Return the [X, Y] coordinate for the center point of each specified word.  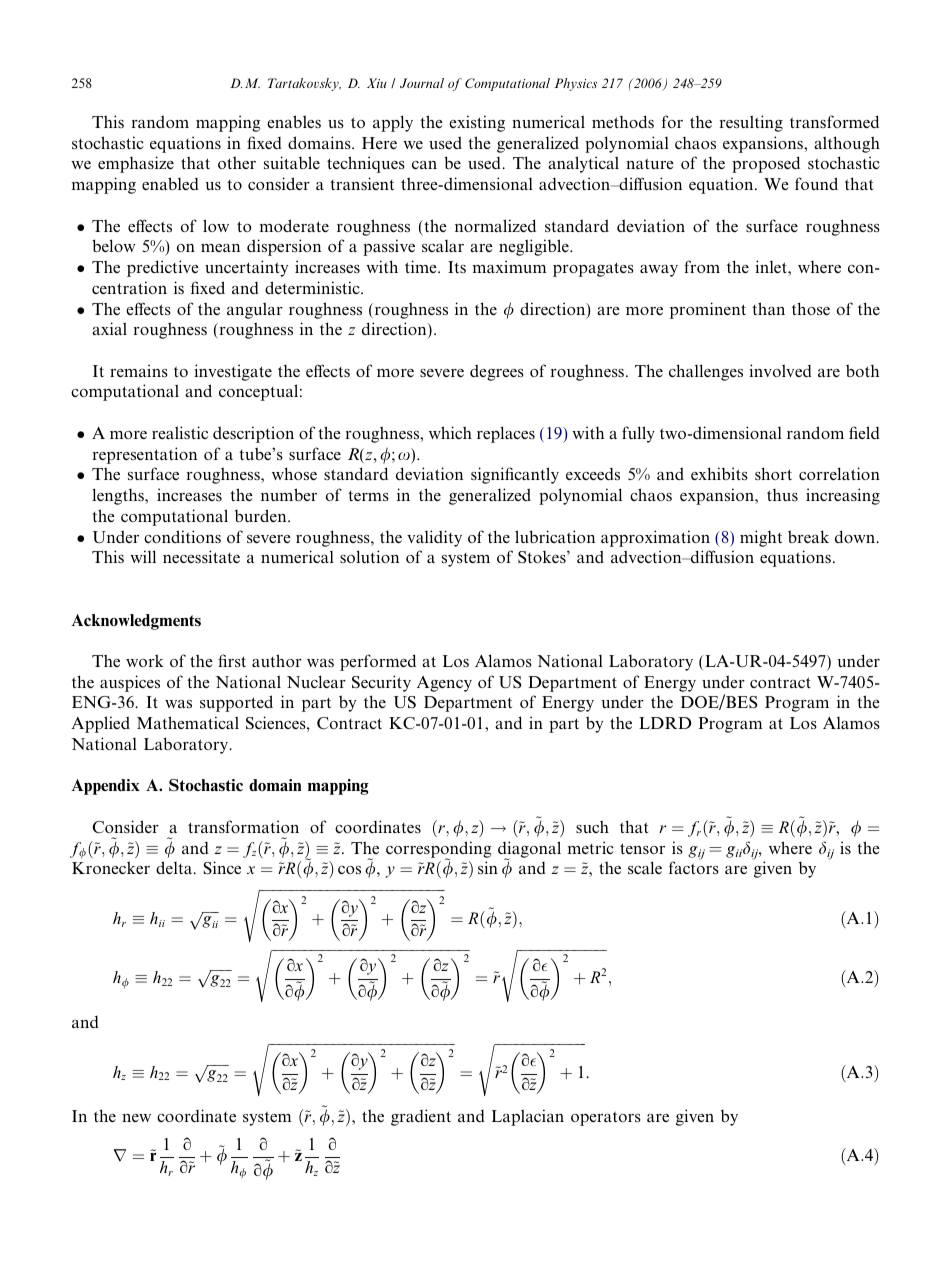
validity [434, 538]
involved [780, 370]
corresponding [439, 850]
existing [477, 123]
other [237, 162]
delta [175, 867]
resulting [751, 123]
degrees [497, 372]
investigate [233, 372]
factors [694, 867]
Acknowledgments [136, 622]
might [761, 538]
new [136, 1118]
